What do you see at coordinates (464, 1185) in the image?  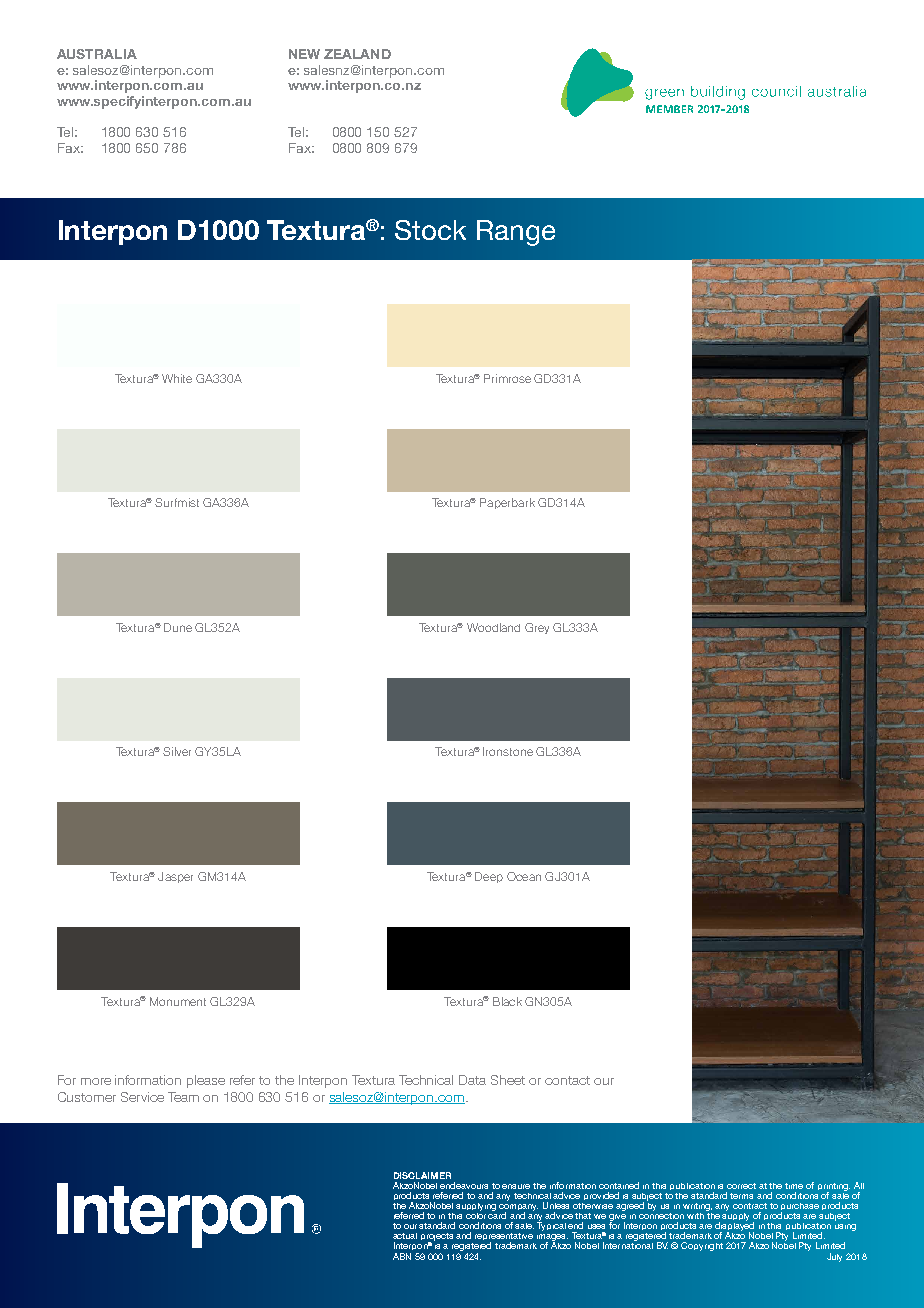 I see `endeavours` at bounding box center [464, 1185].
